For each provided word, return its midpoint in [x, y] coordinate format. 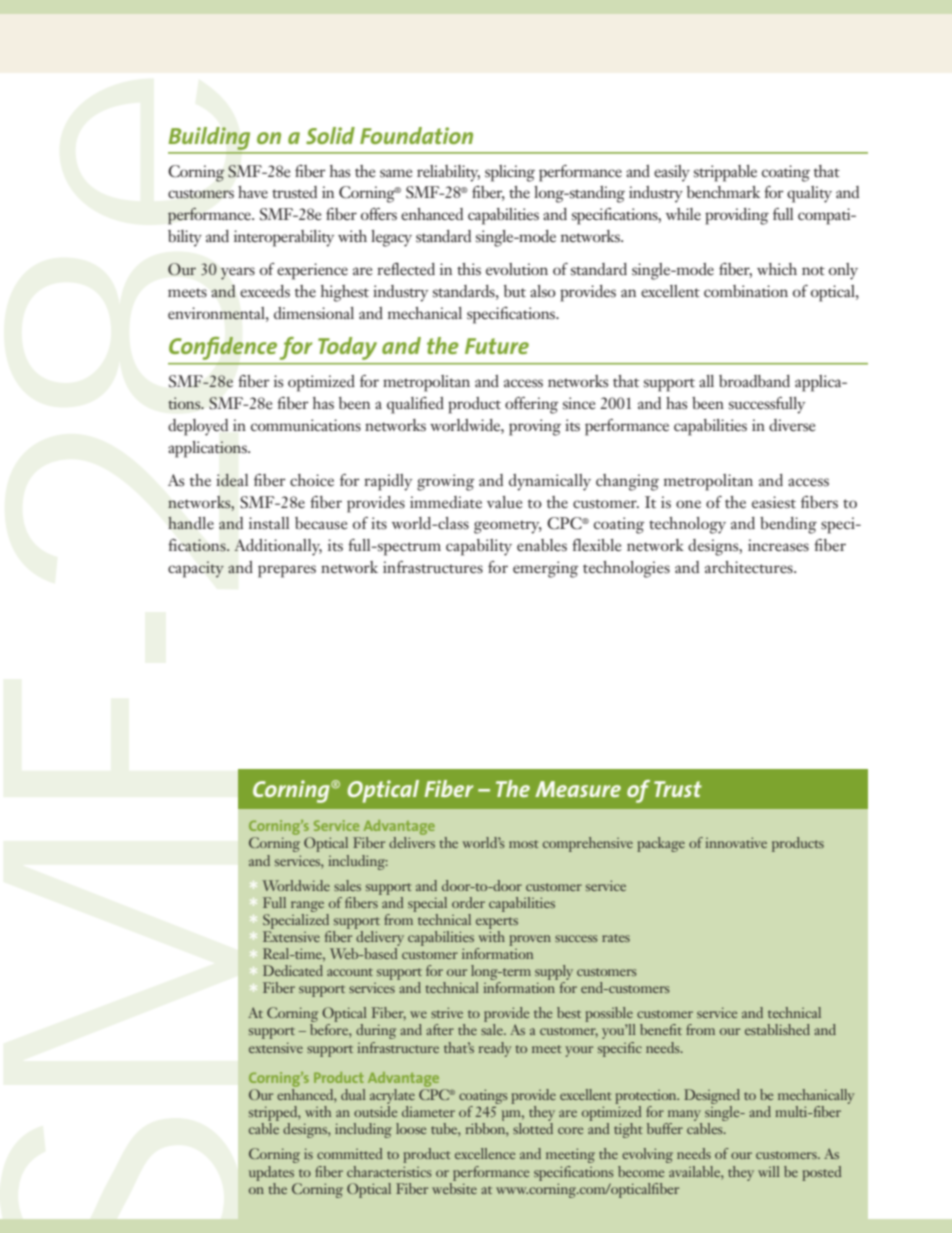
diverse [792, 425]
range [307, 906]
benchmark [724, 192]
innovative [736, 842]
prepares [287, 571]
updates [271, 1173]
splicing [510, 173]
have [253, 192]
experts [497, 923]
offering [532, 405]
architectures [750, 567]
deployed [198, 427]
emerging [546, 569]
